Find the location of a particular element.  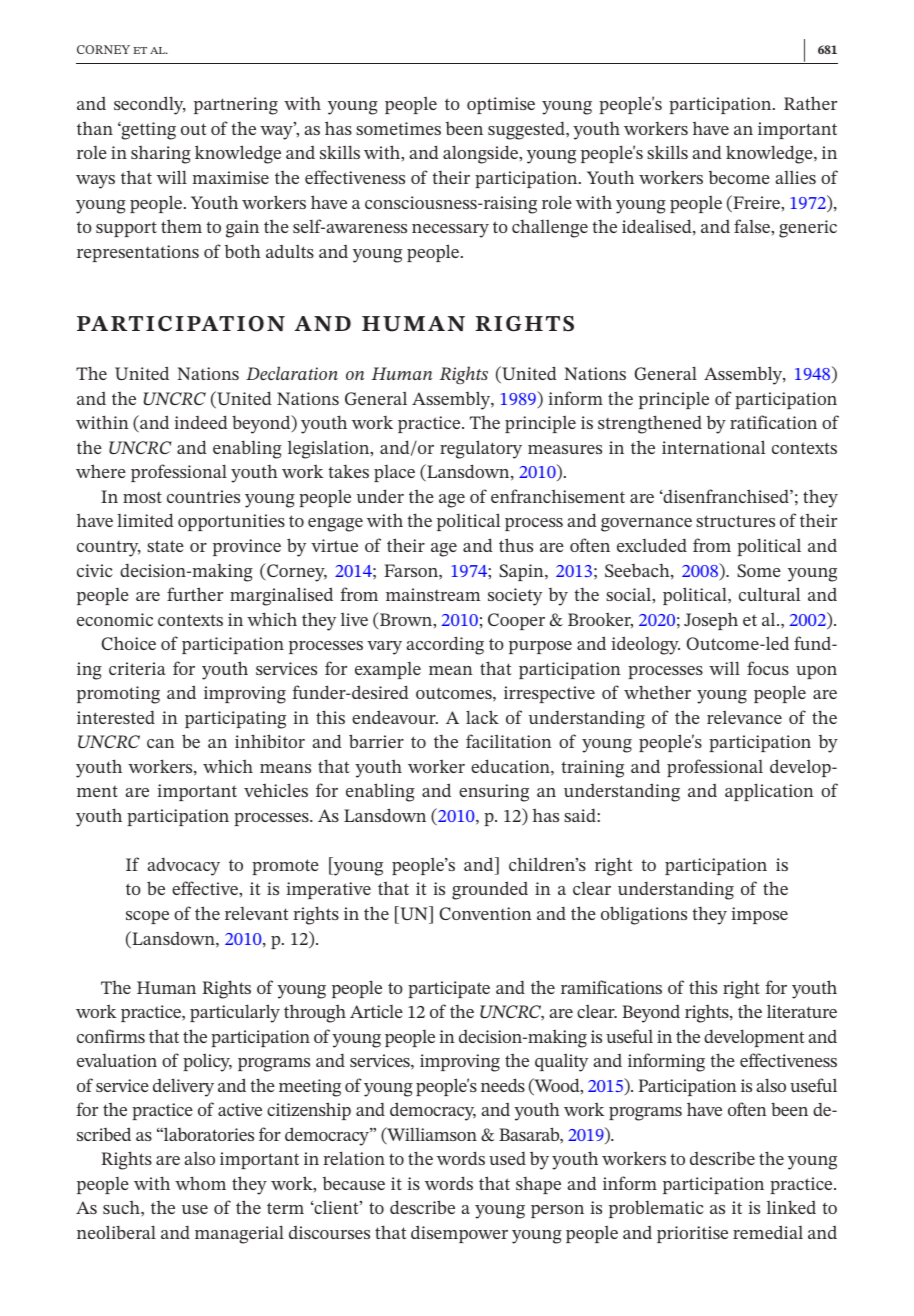

indeed is located at coordinates (201, 422).
